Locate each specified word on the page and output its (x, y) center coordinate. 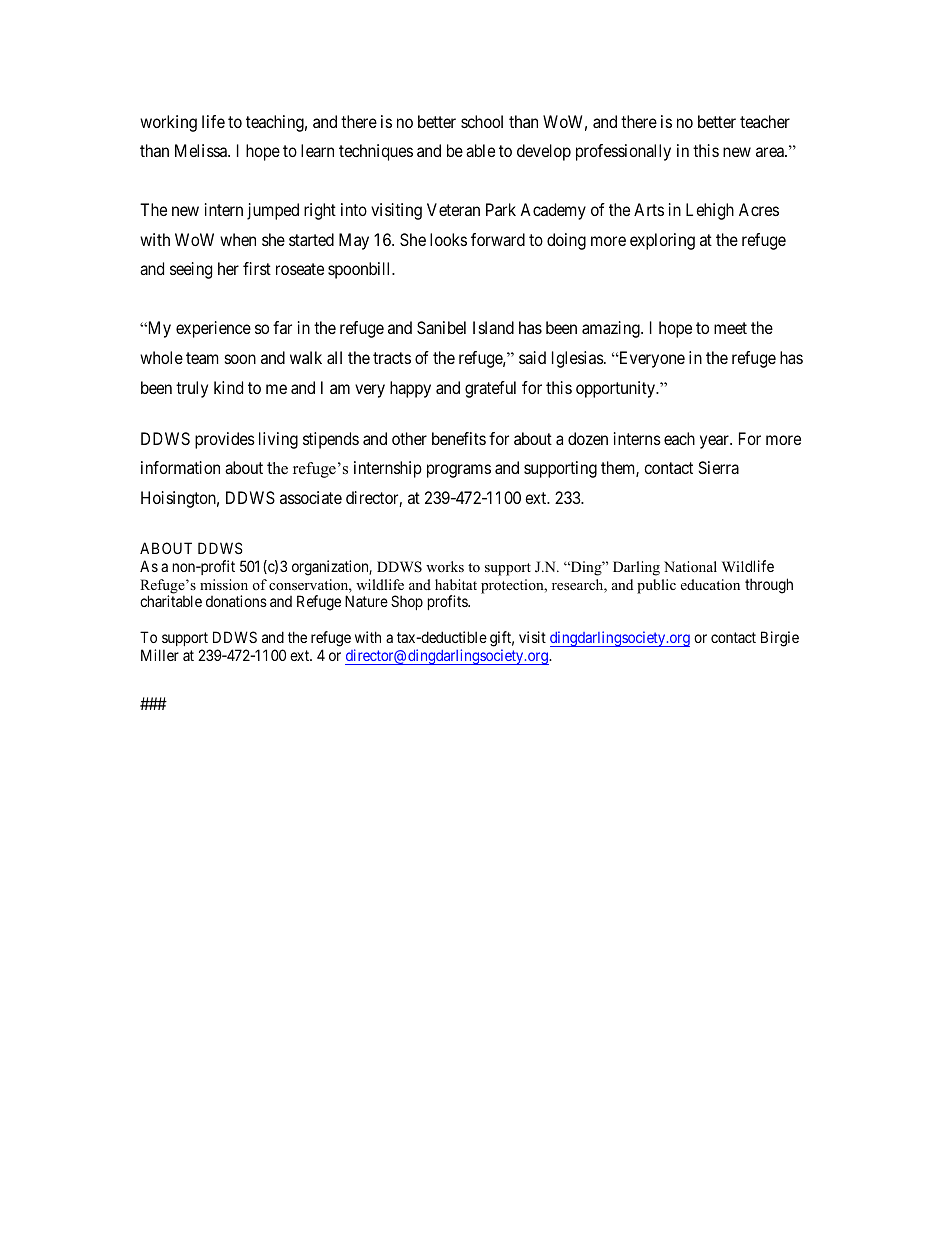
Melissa (202, 150)
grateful (490, 389)
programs (459, 471)
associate (311, 497)
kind (228, 387)
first (257, 268)
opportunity (616, 389)
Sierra (718, 467)
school (482, 121)
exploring (662, 241)
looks (448, 239)
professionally (623, 152)
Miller (160, 655)
